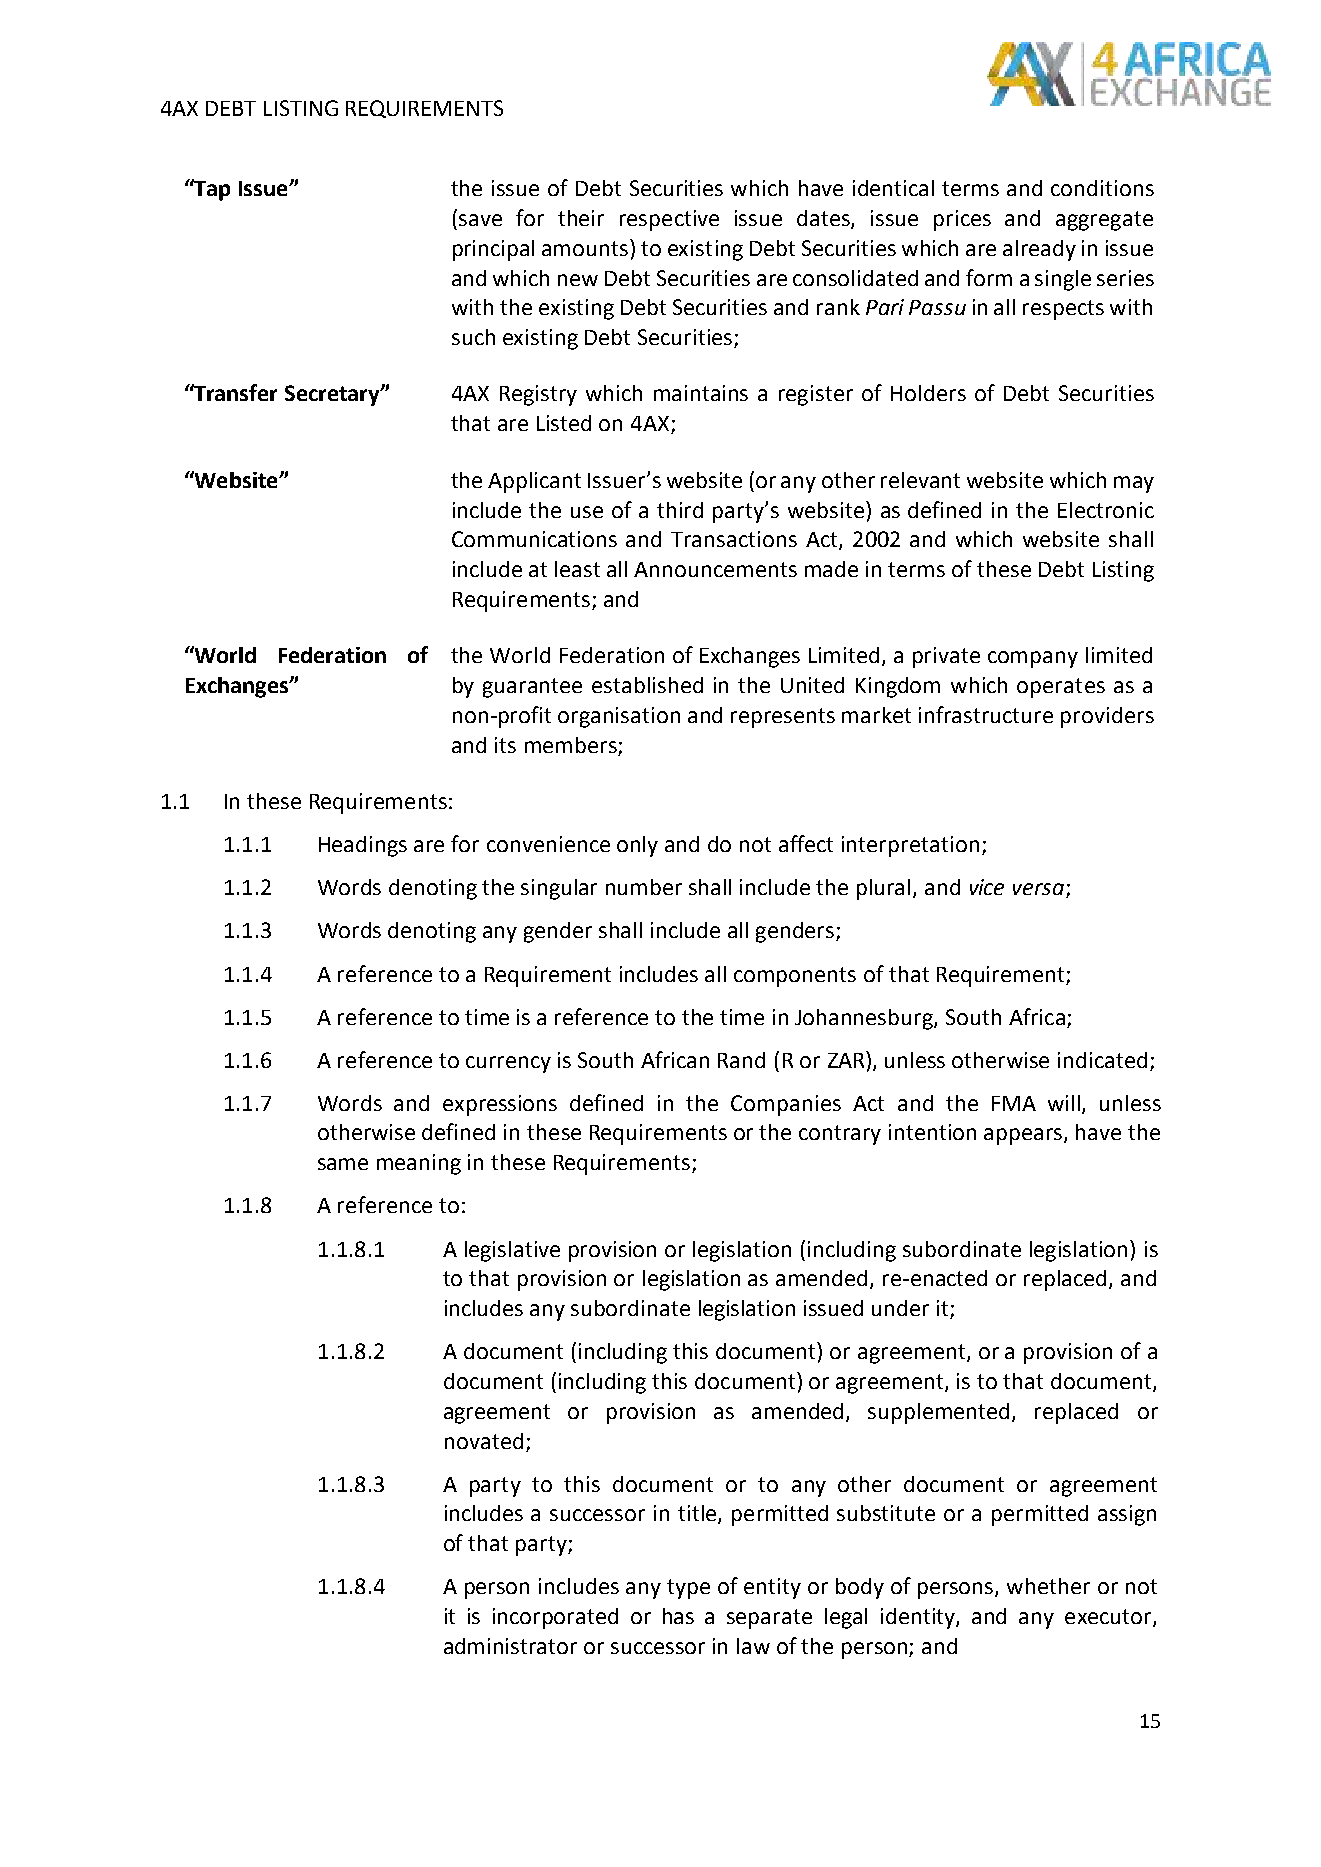 This page has width=1321, height=1867. Describe the element at coordinates (769, 1619) in the page. I see `separate` at that location.
